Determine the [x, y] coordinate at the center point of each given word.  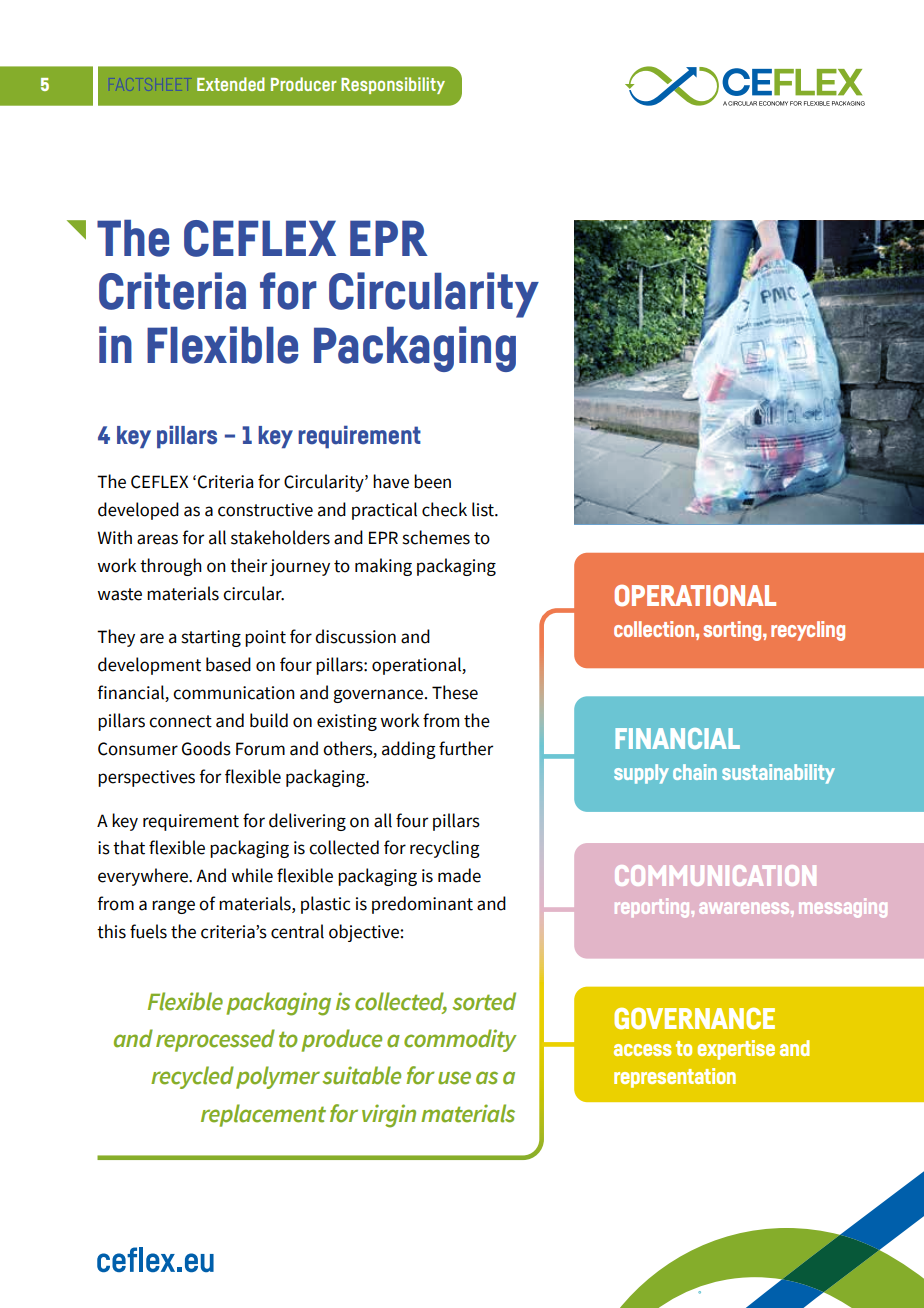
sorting [733, 631]
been [432, 481]
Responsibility [393, 85]
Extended [231, 84]
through [171, 567]
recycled [192, 1077]
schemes [436, 537]
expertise [736, 1050]
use [454, 1078]
